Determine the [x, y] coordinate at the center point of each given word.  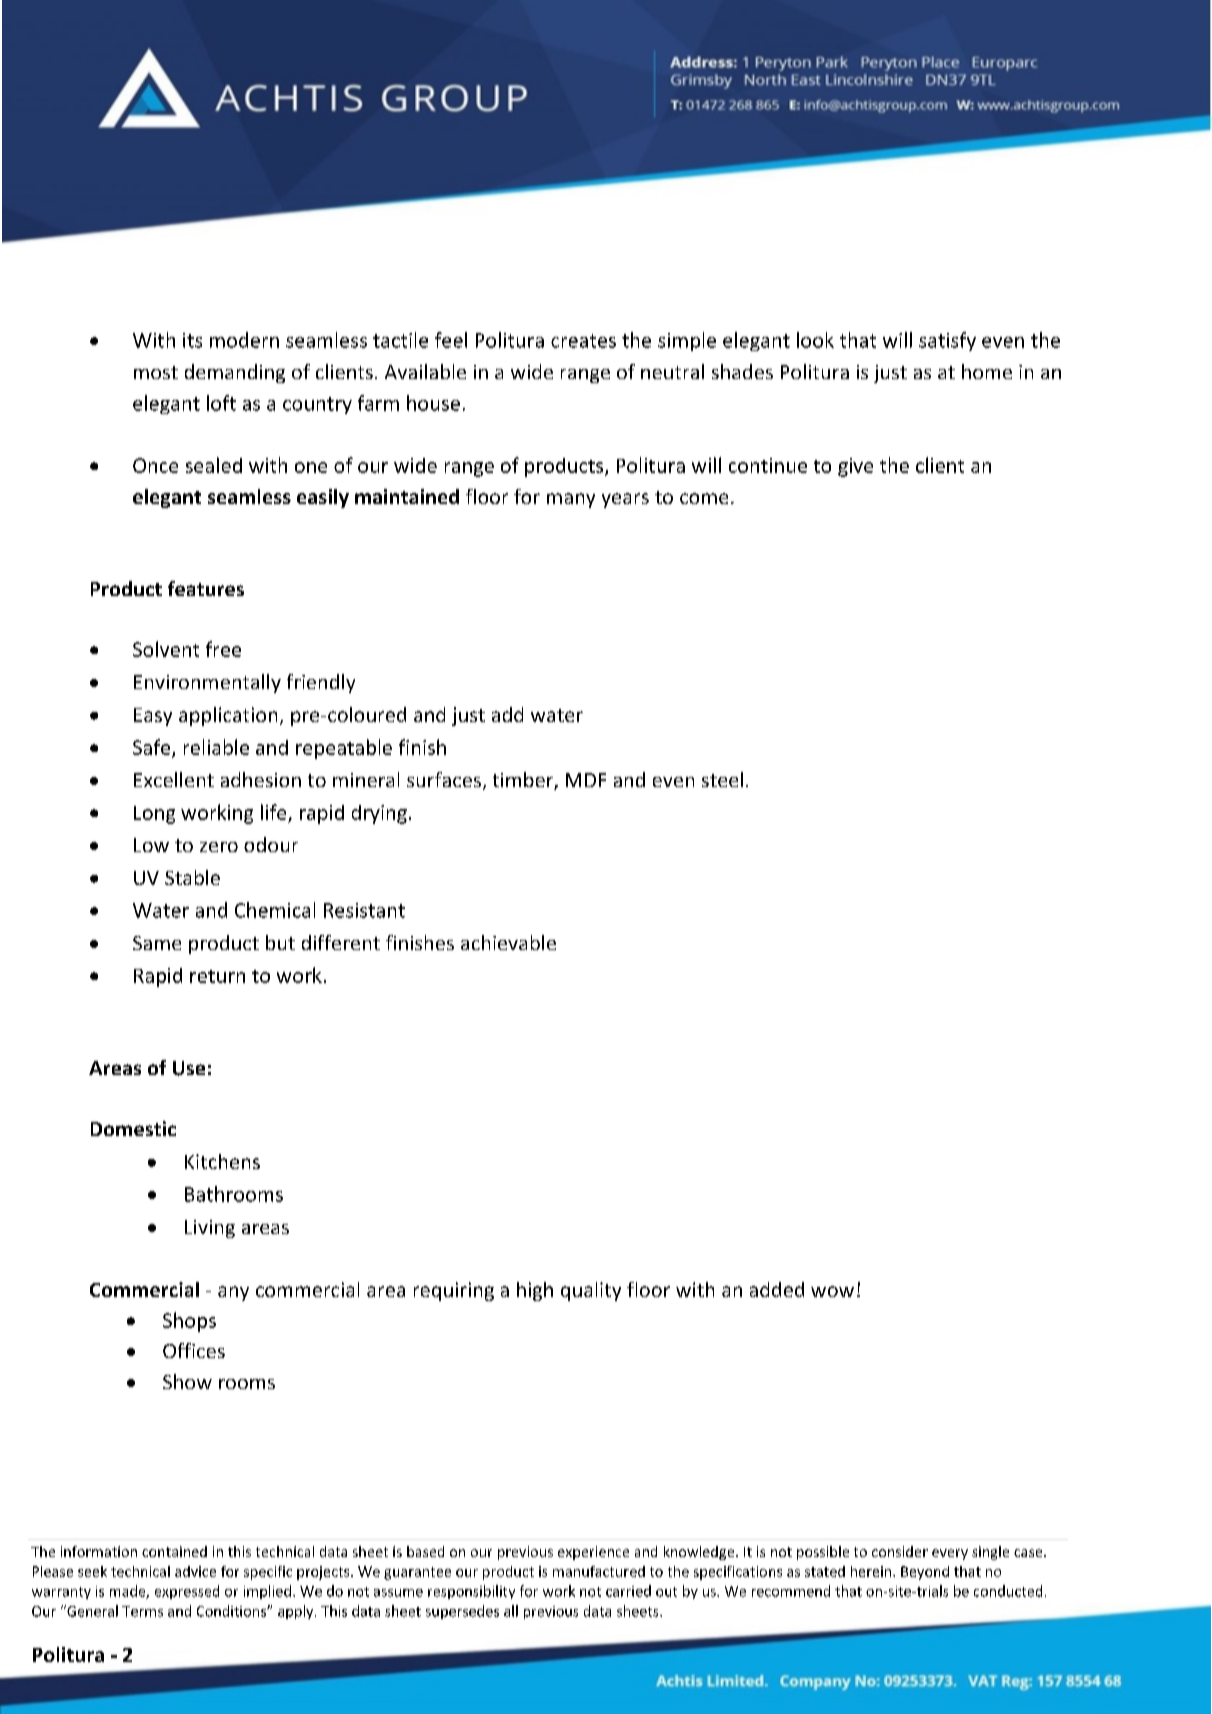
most [156, 372]
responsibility [471, 1592]
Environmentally [207, 683]
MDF [586, 780]
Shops [189, 1322]
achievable [508, 942]
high [535, 1291]
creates [583, 341]
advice [195, 1571]
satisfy [947, 341]
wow [832, 1291]
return [217, 976]
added [777, 1289]
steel [722, 779]
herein [872, 1571]
